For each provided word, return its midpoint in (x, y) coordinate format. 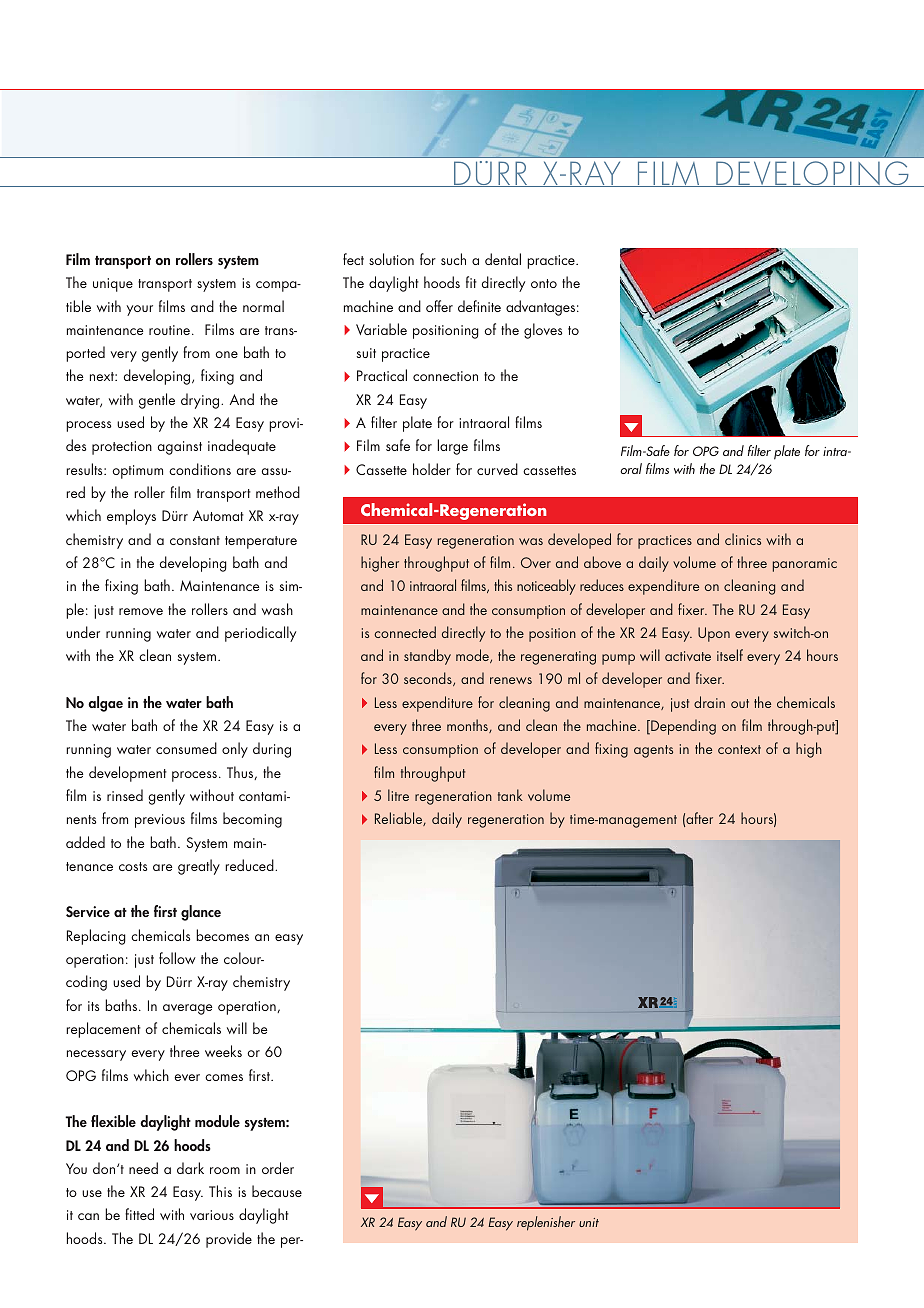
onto (544, 283)
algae (105, 704)
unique (113, 285)
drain (709, 702)
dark (190, 1168)
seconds (429, 679)
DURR (491, 174)
